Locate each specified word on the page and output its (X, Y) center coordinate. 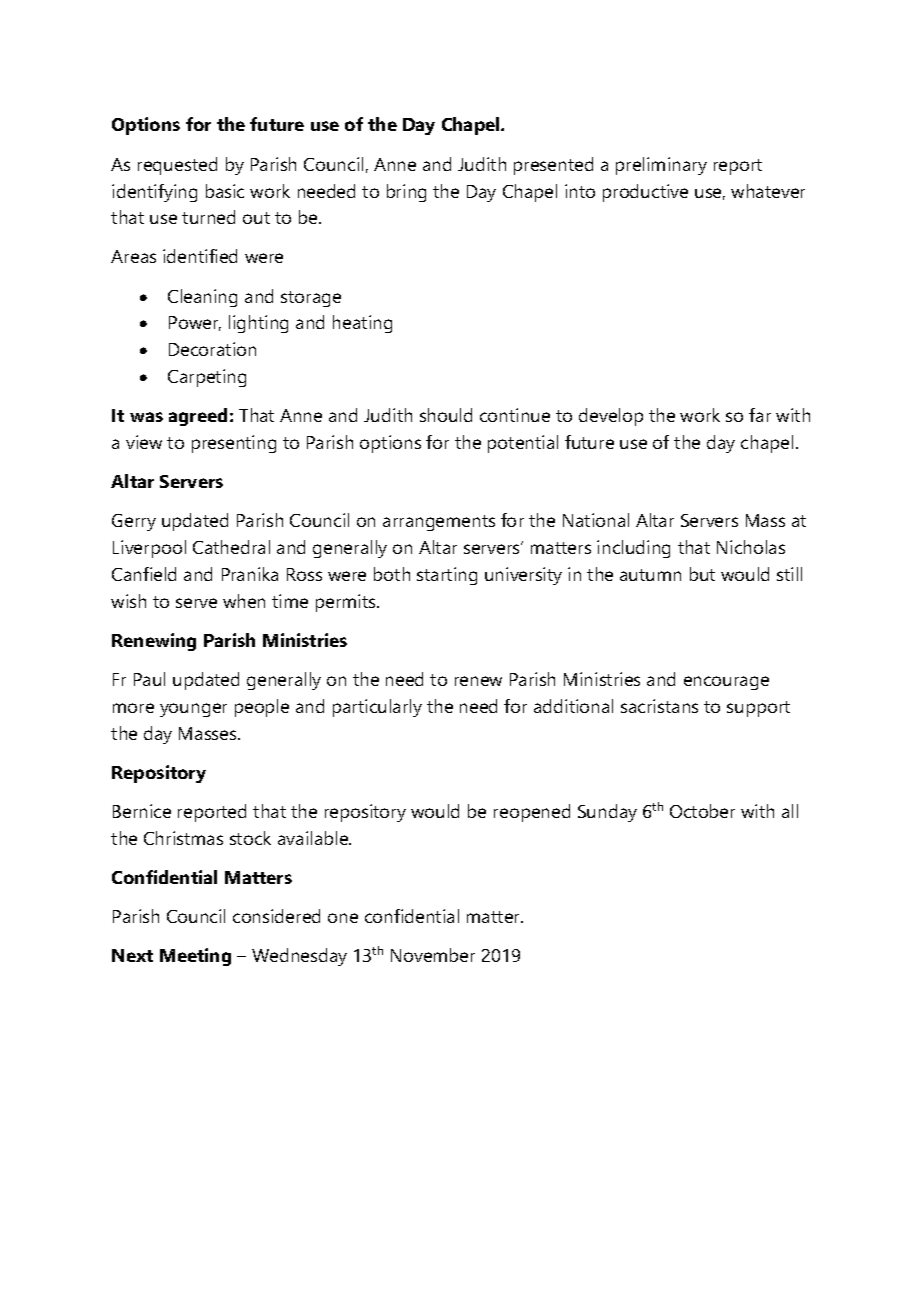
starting (447, 576)
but (702, 574)
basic (225, 191)
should (446, 415)
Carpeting (207, 378)
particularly (377, 708)
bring (406, 193)
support (758, 709)
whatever (768, 191)
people (262, 708)
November (433, 955)
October (702, 811)
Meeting (195, 957)
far (760, 415)
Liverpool (149, 549)
